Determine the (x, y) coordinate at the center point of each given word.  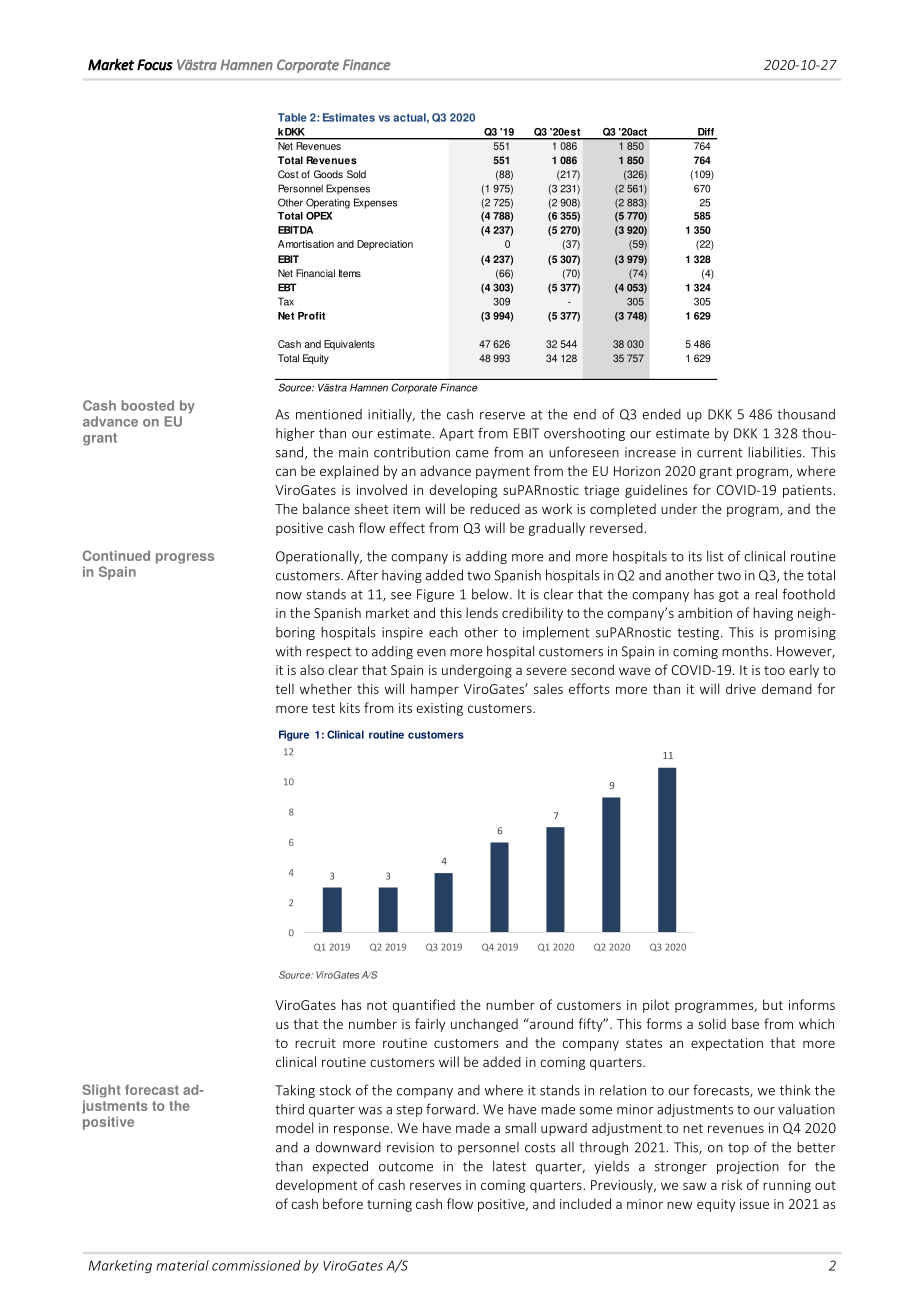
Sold (356, 174)
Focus (155, 65)
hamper (435, 690)
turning (389, 1205)
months (746, 651)
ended (662, 414)
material (182, 1265)
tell (284, 688)
